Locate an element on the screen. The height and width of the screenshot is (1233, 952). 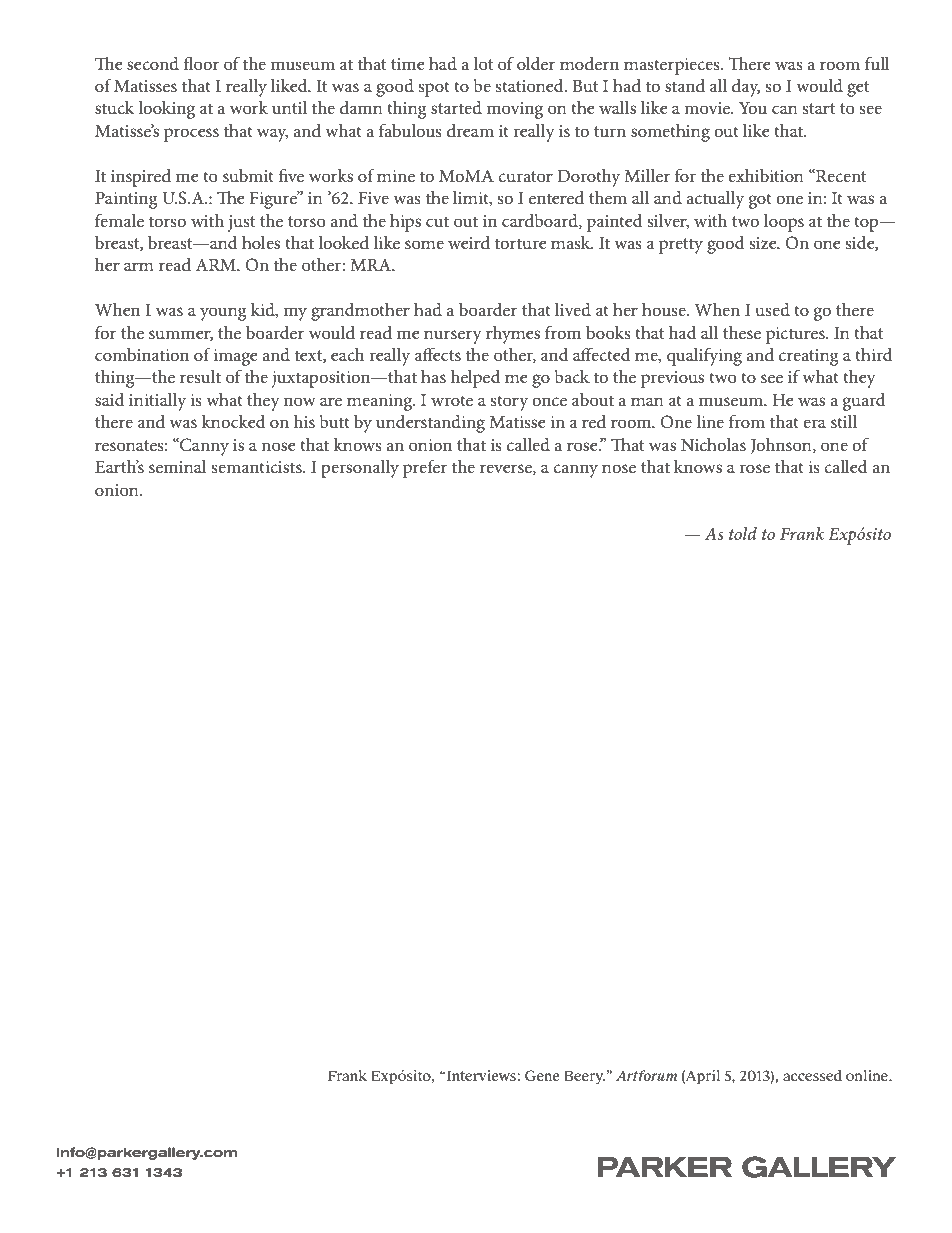
day is located at coordinates (746, 88).
